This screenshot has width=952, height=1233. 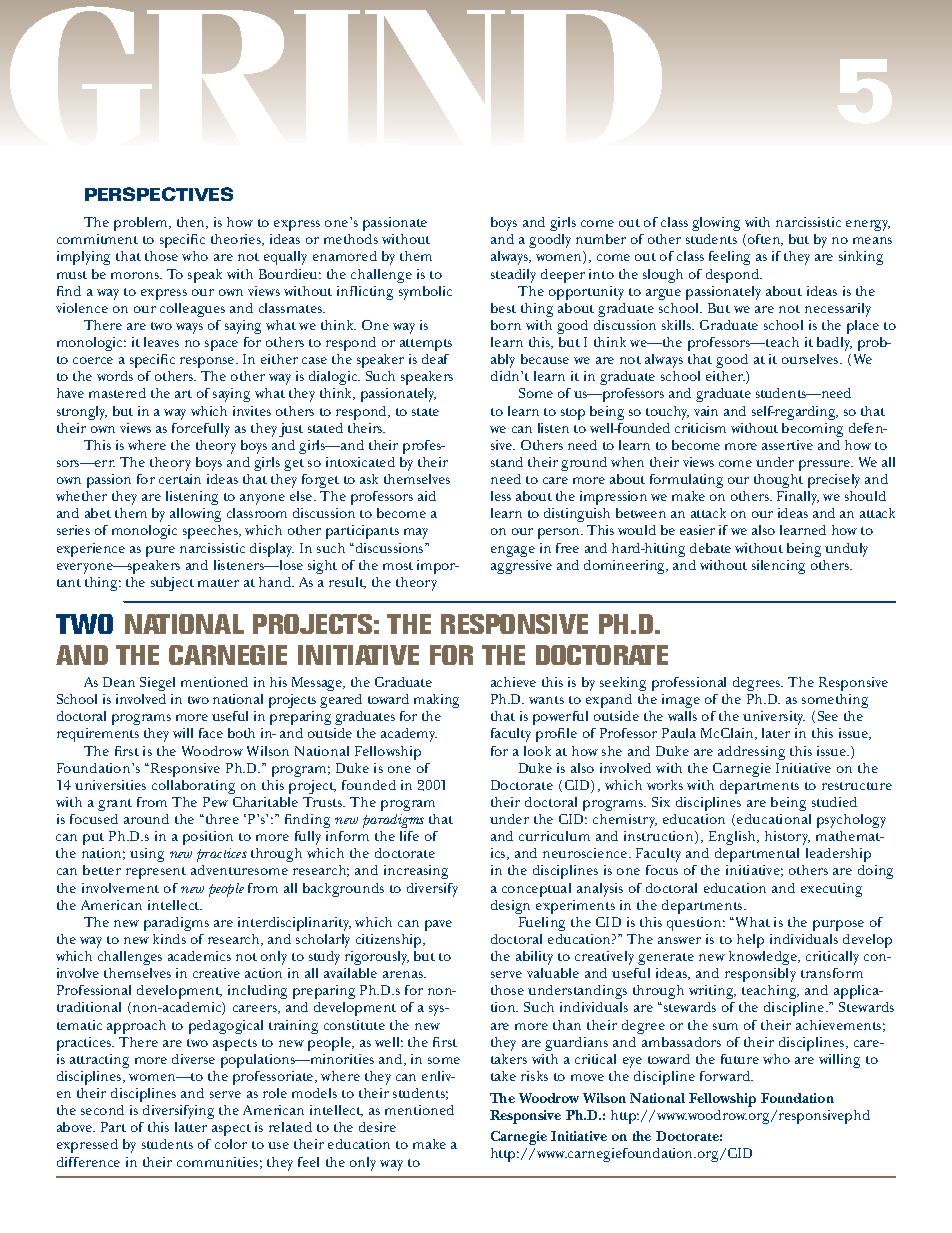 What do you see at coordinates (157, 684) in the screenshot?
I see `Siegel` at bounding box center [157, 684].
